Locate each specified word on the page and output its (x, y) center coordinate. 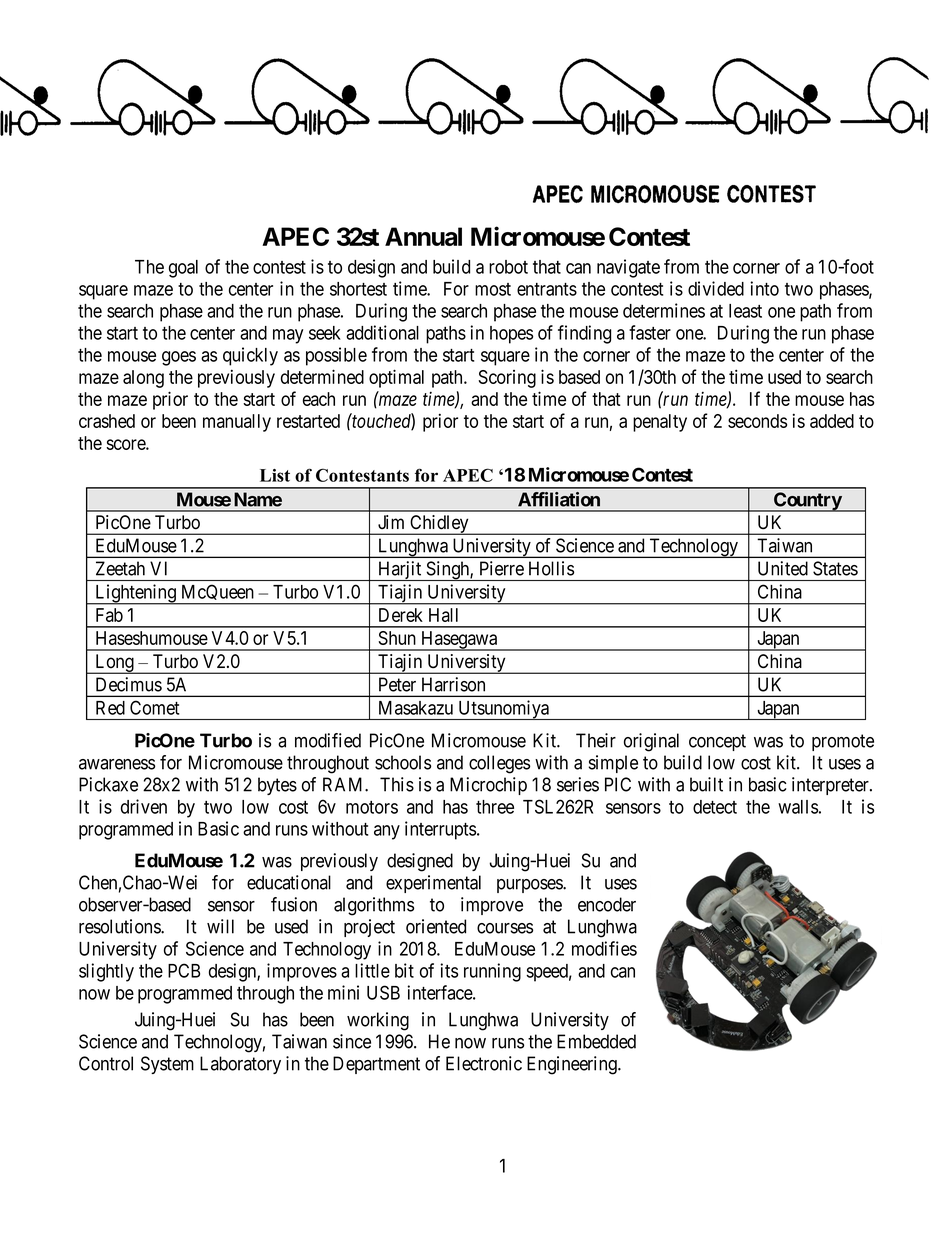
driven (144, 806)
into (764, 288)
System (167, 1065)
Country (807, 502)
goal (183, 269)
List (275, 475)
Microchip (488, 786)
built (706, 784)
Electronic (484, 1063)
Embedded (596, 1041)
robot (508, 267)
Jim (391, 522)
